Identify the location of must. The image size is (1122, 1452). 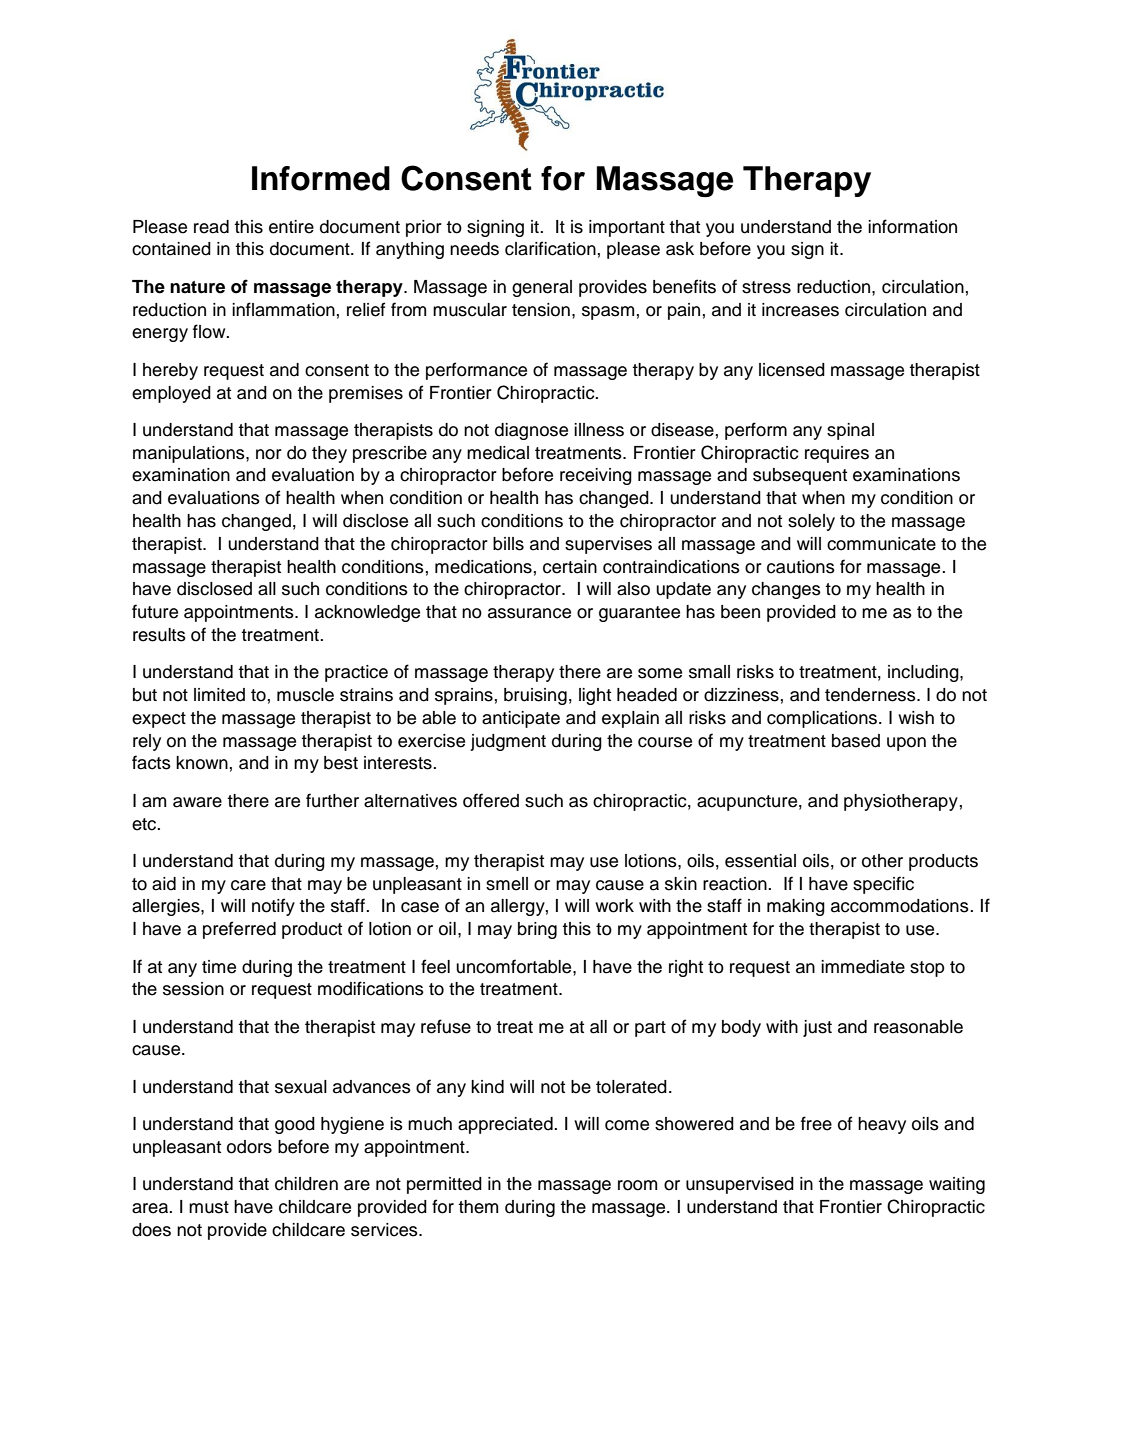
(209, 1207).
